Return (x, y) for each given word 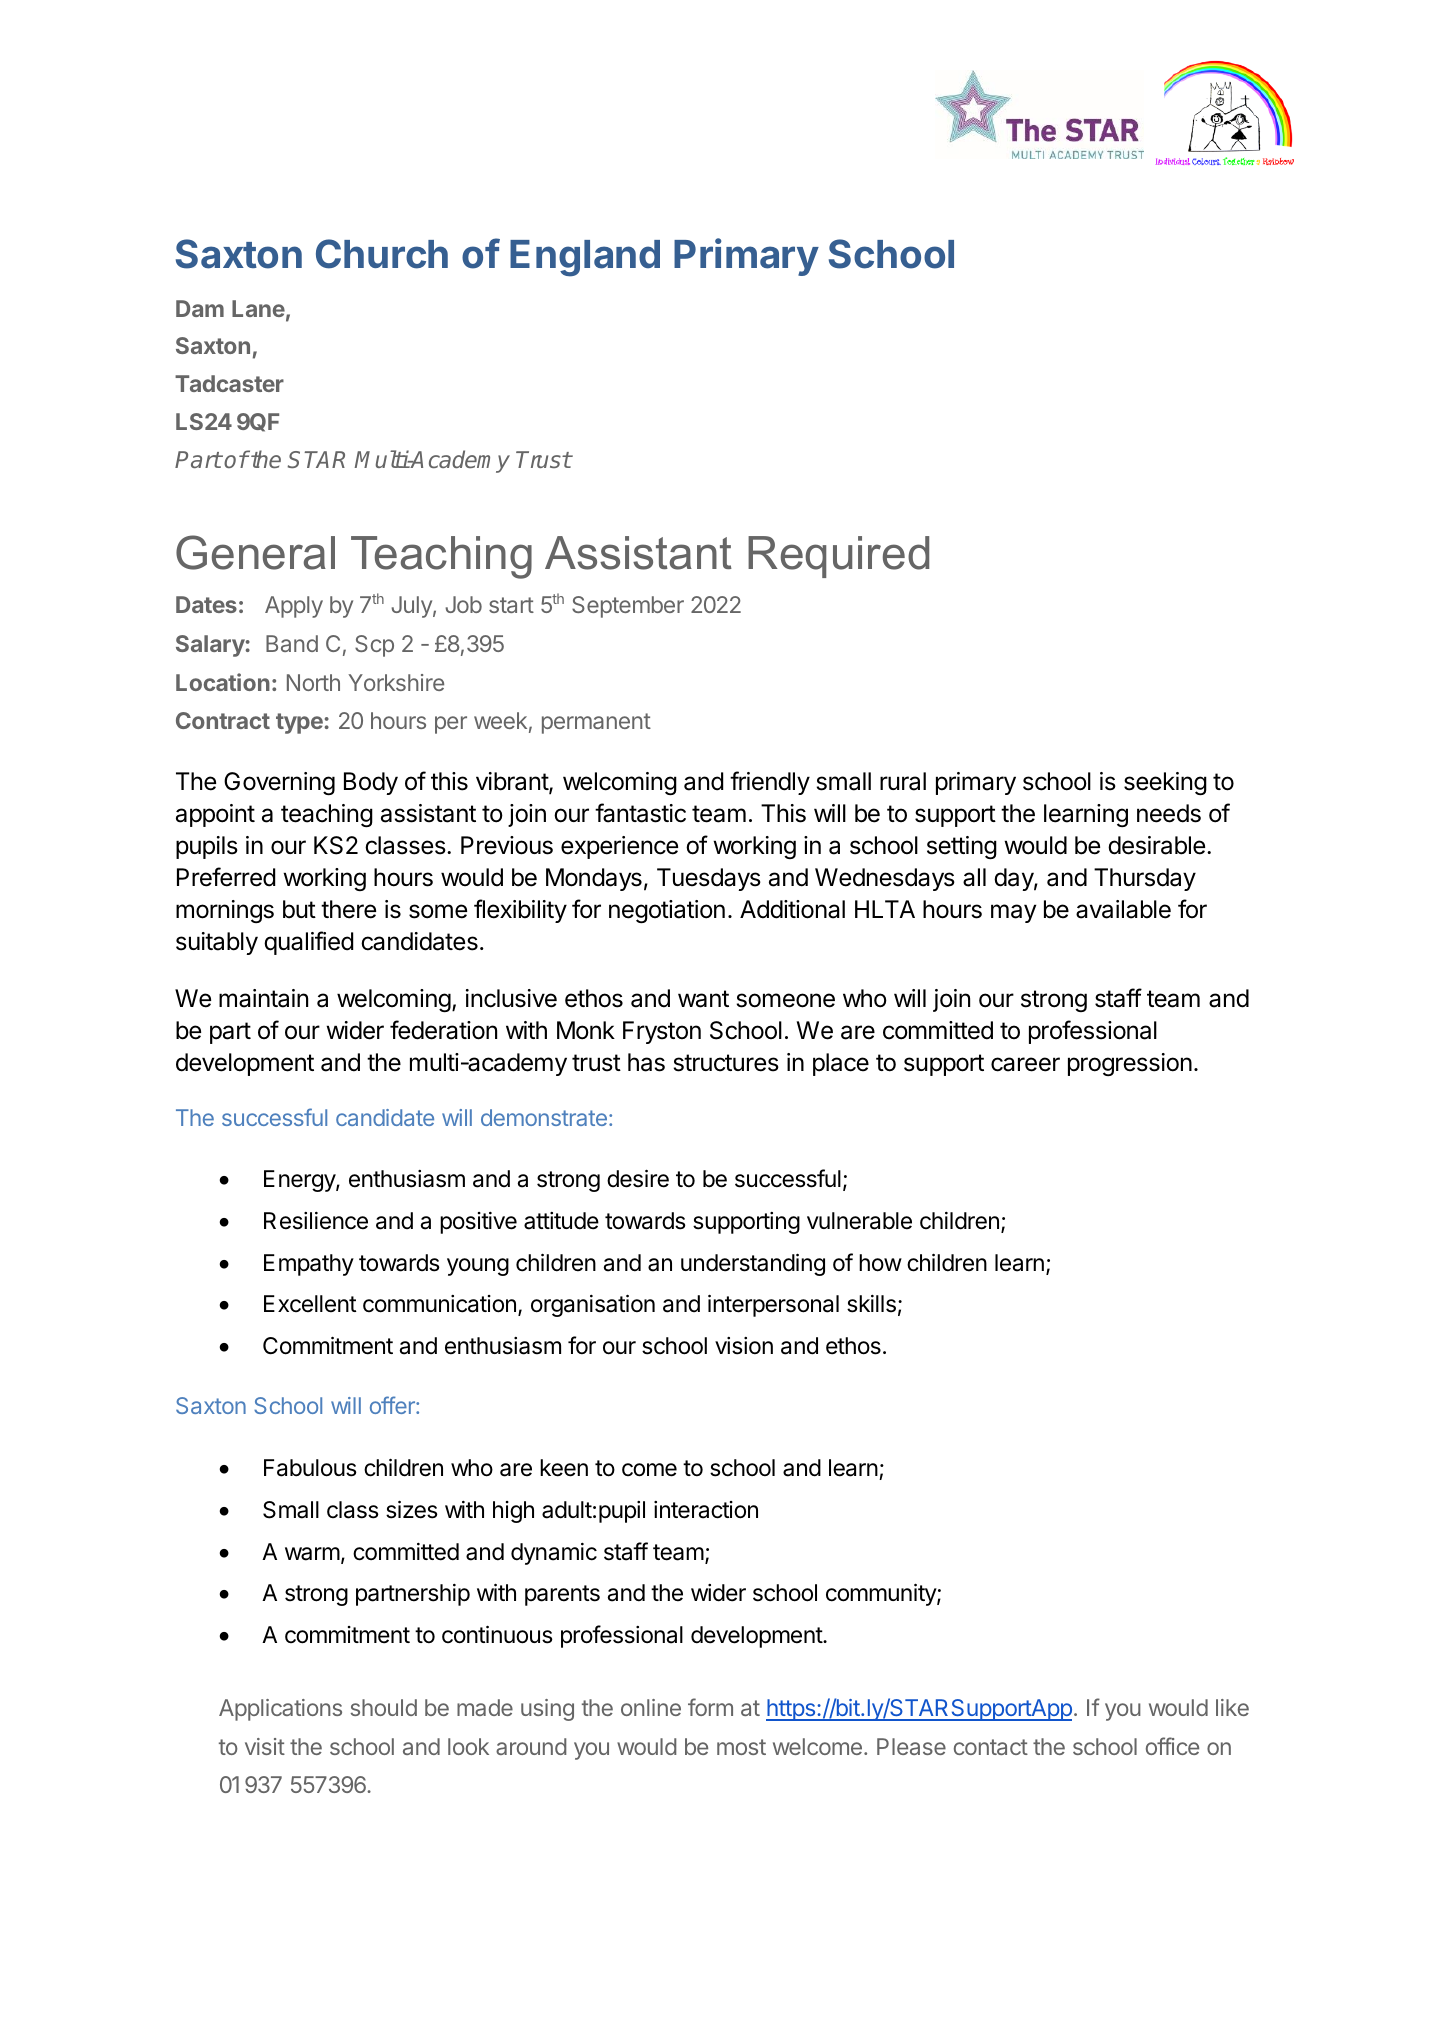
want (703, 999)
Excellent (310, 1304)
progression (1130, 1064)
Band (292, 643)
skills (871, 1304)
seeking (1165, 783)
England (585, 258)
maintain (263, 998)
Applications (280, 1710)
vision (744, 1346)
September (628, 607)
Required (838, 557)
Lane (258, 308)
